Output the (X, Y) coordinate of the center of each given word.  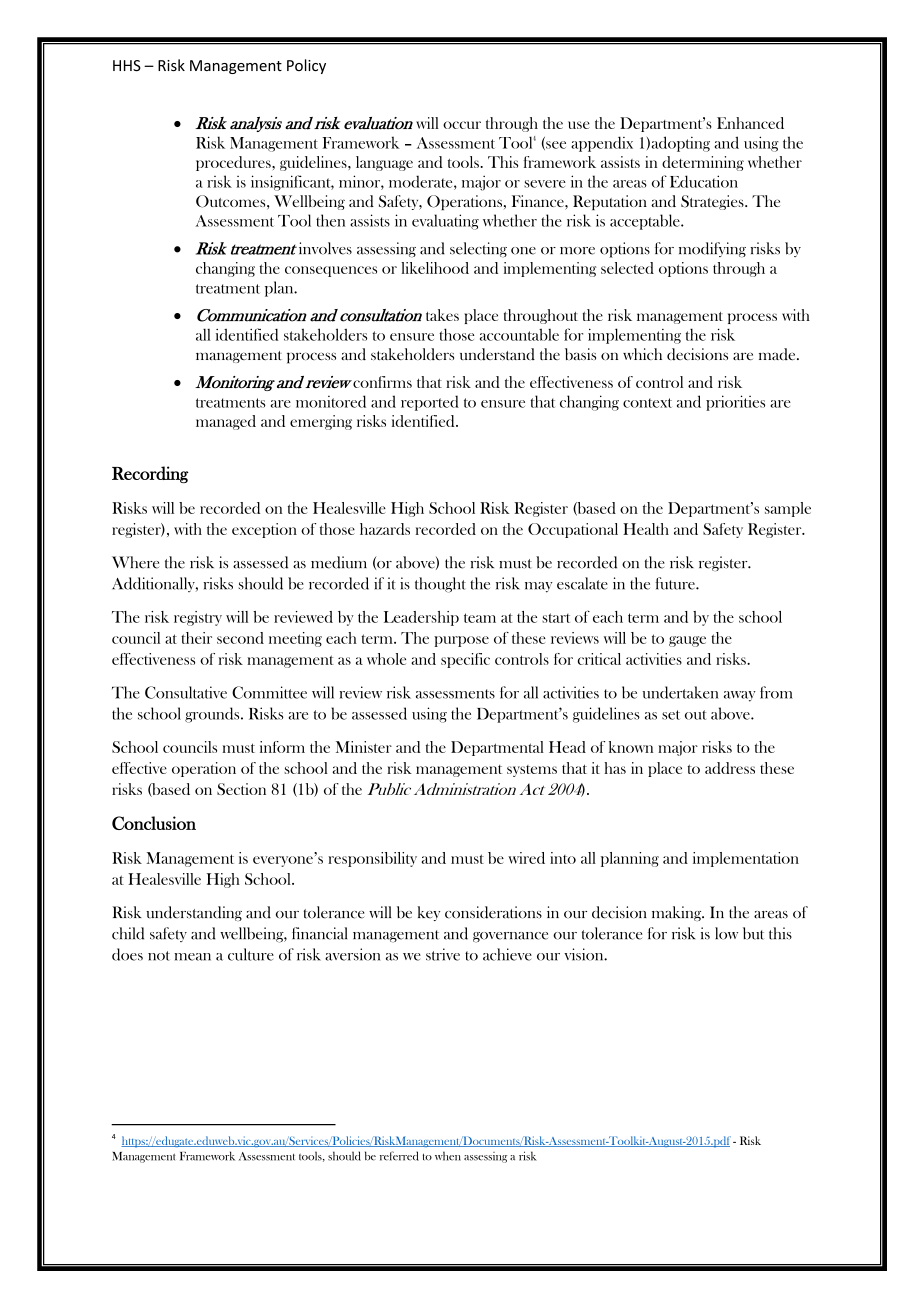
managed (226, 422)
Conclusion (154, 823)
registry (198, 618)
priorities (735, 403)
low (726, 933)
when (448, 1156)
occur (462, 125)
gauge (687, 641)
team (480, 618)
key (429, 913)
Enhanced (750, 123)
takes (442, 315)
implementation (746, 859)
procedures (234, 163)
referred (399, 1156)
